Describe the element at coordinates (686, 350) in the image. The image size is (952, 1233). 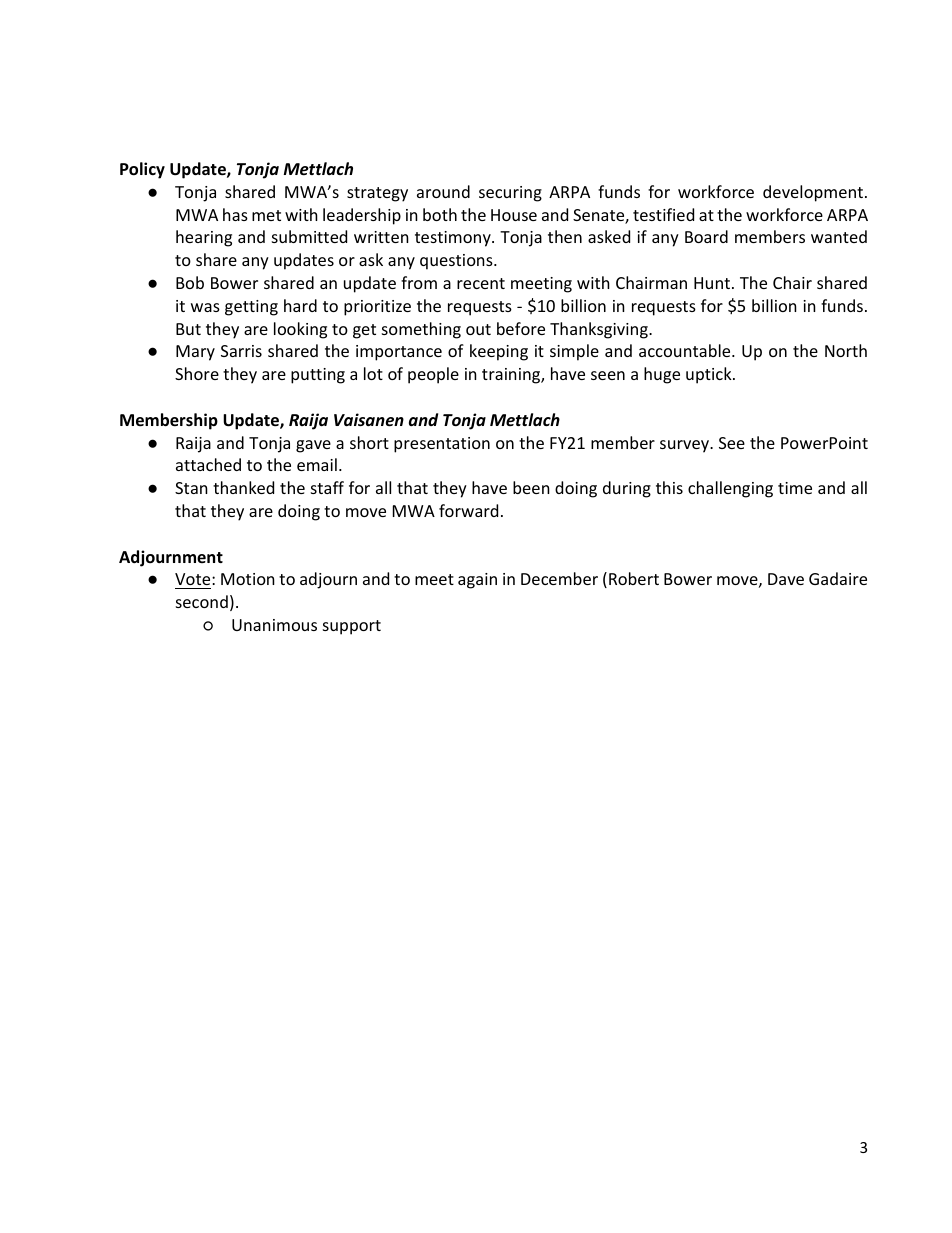
I see `accountable` at that location.
